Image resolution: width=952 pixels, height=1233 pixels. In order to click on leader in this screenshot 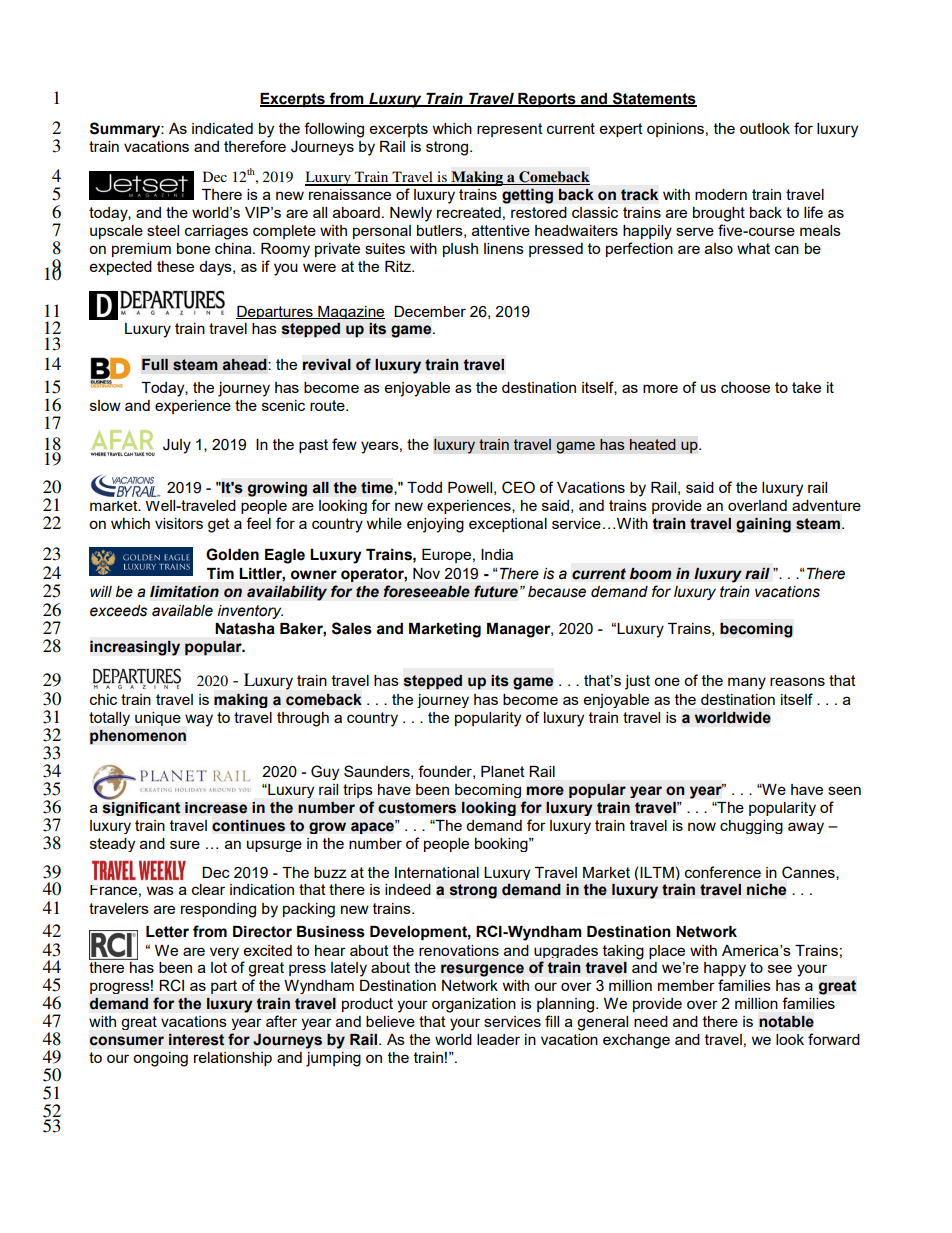, I will do `click(498, 1039)`.
